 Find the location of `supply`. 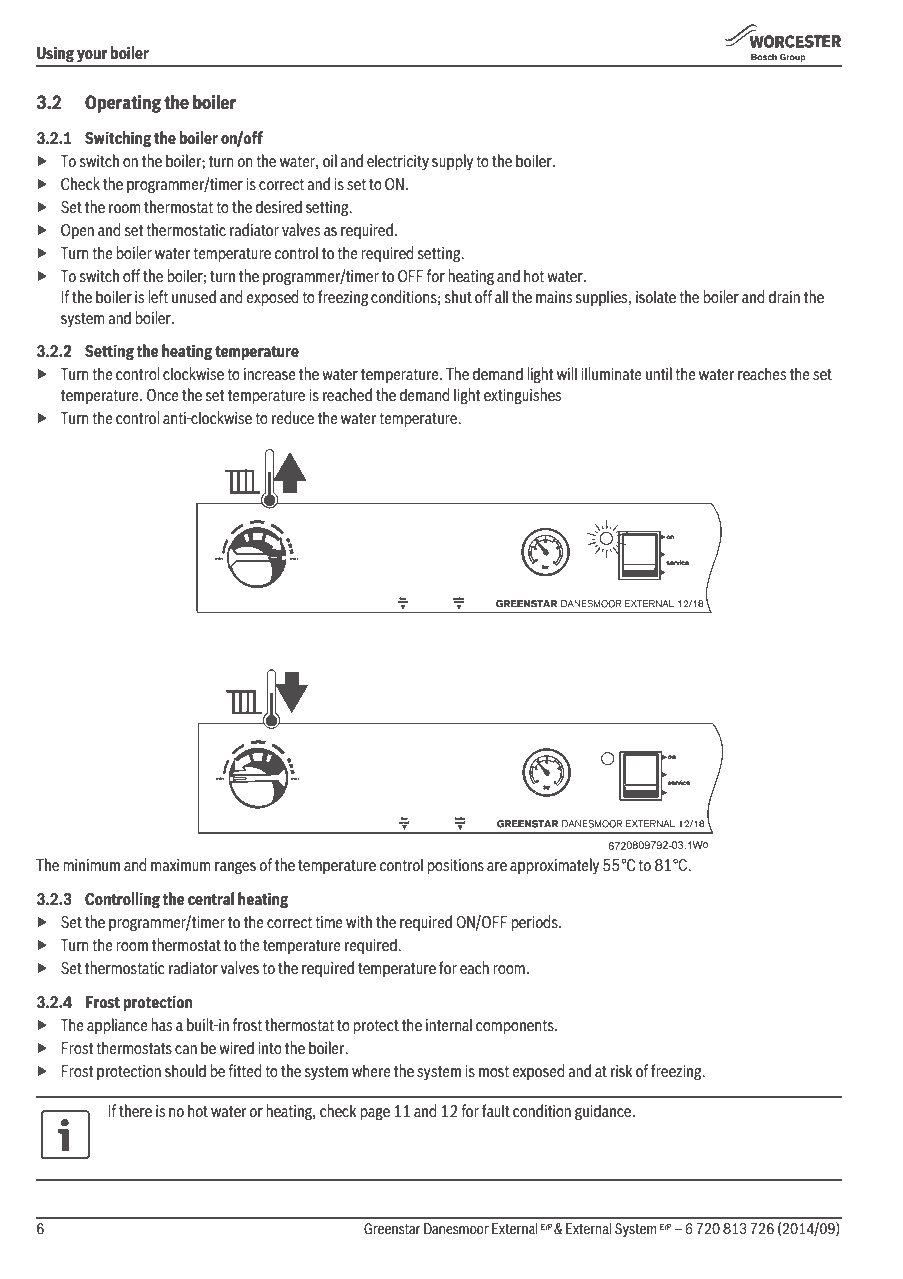

supply is located at coordinates (452, 162).
